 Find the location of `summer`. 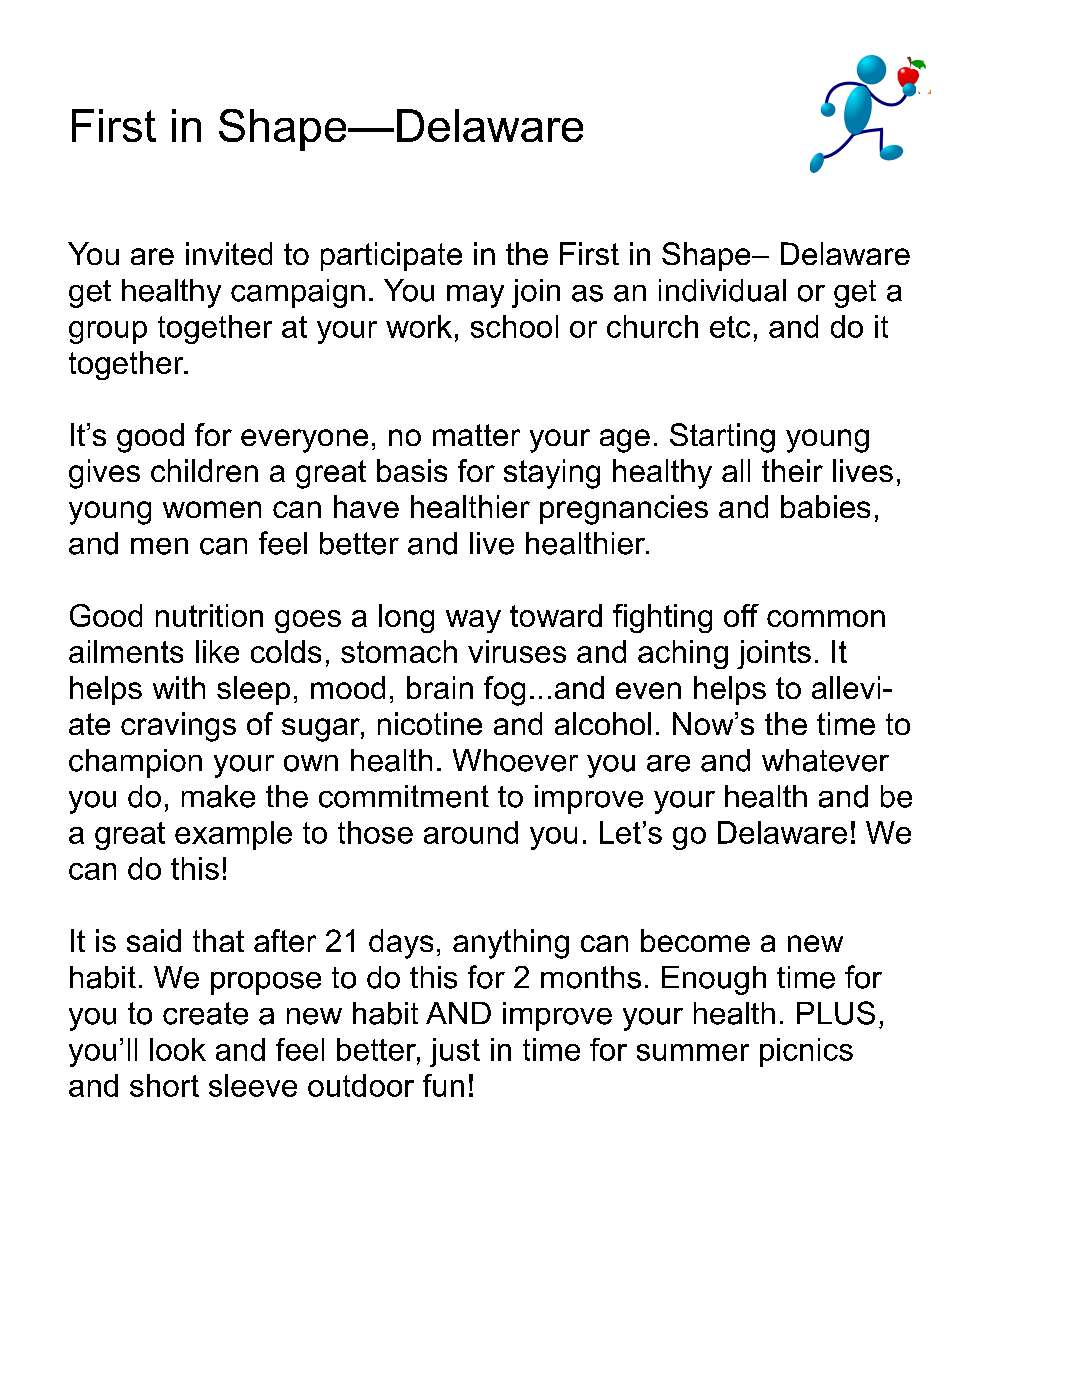

summer is located at coordinates (693, 1052).
